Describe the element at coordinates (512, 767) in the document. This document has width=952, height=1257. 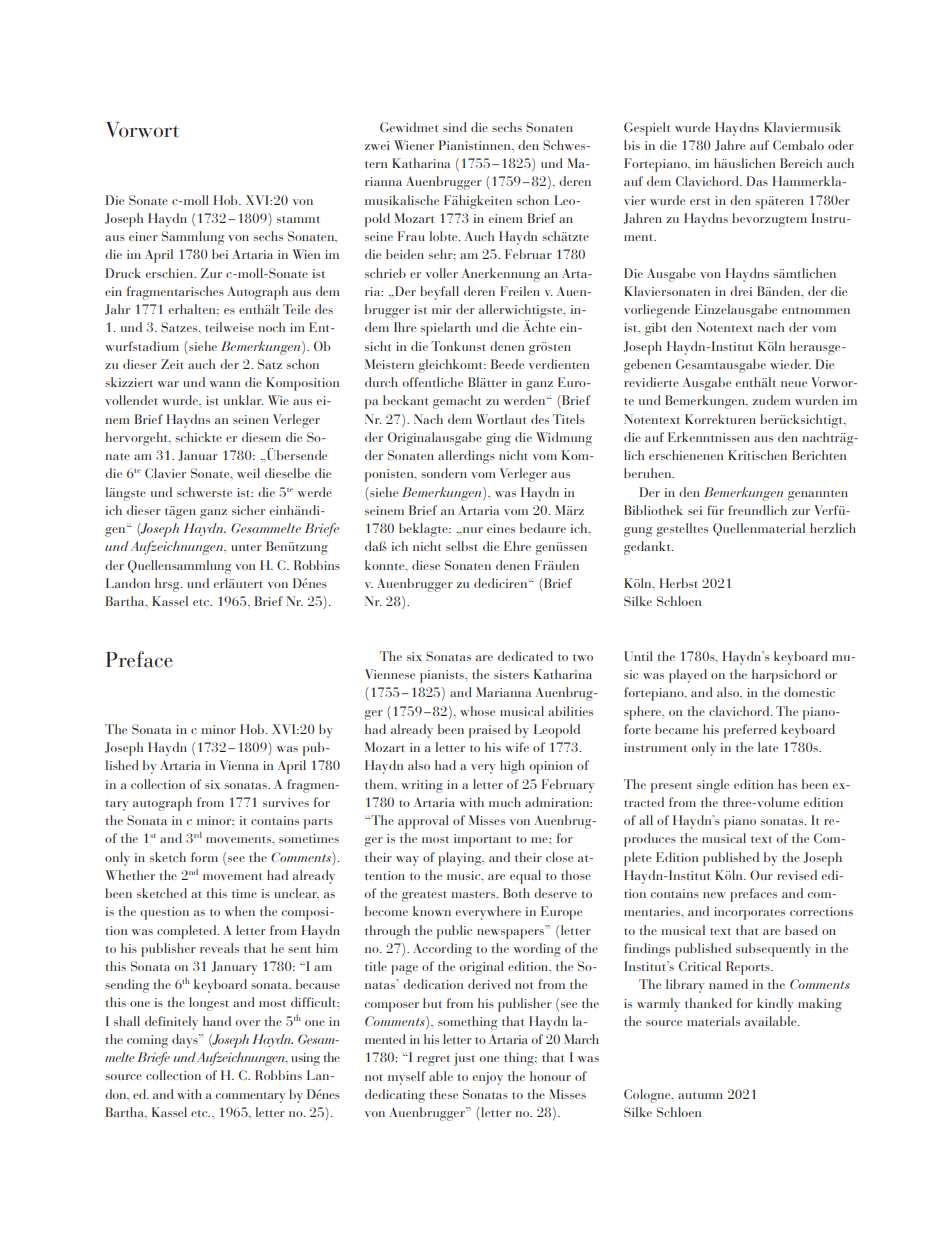
I see `high` at that location.
